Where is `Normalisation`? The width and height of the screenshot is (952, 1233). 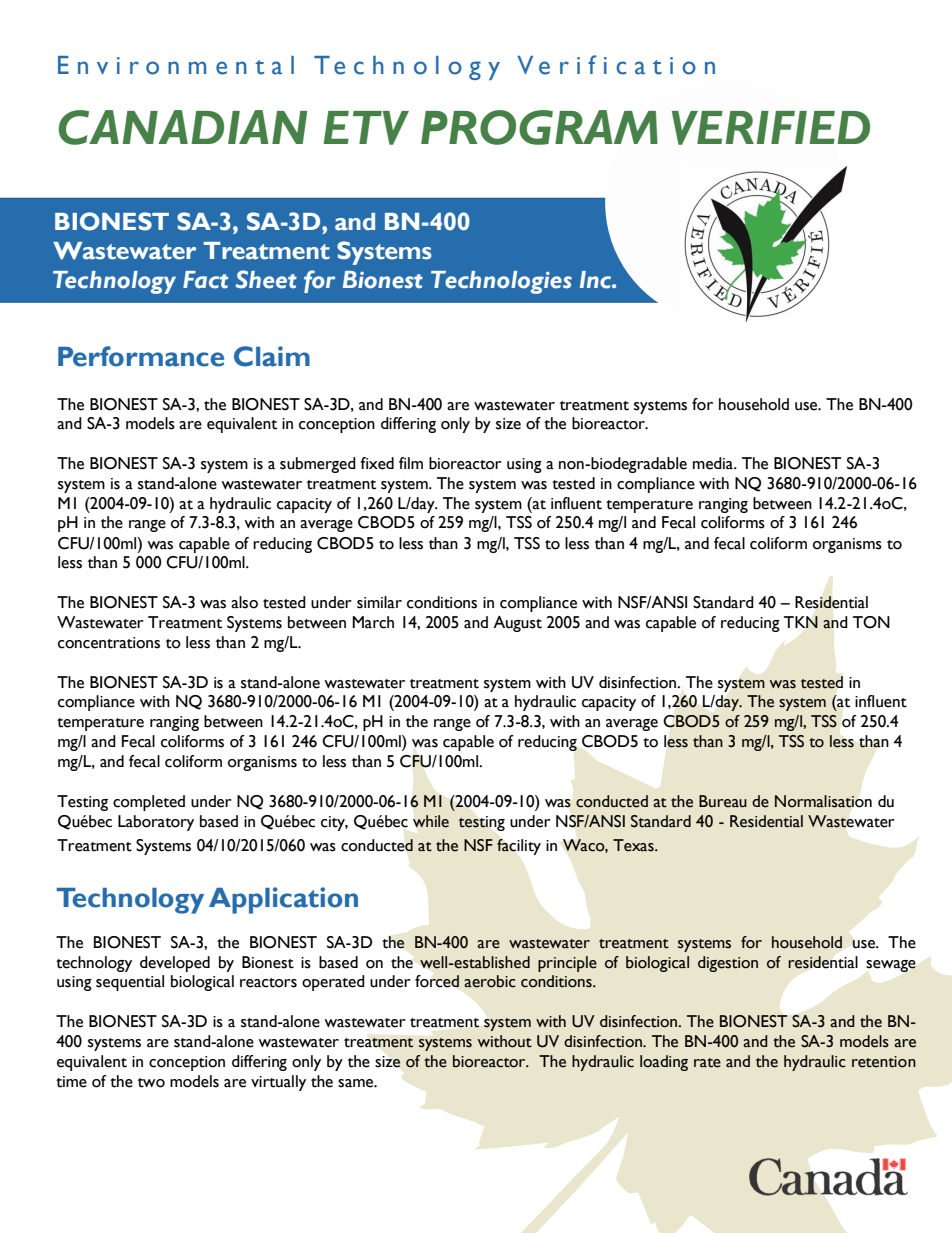
Normalisation is located at coordinates (823, 801).
